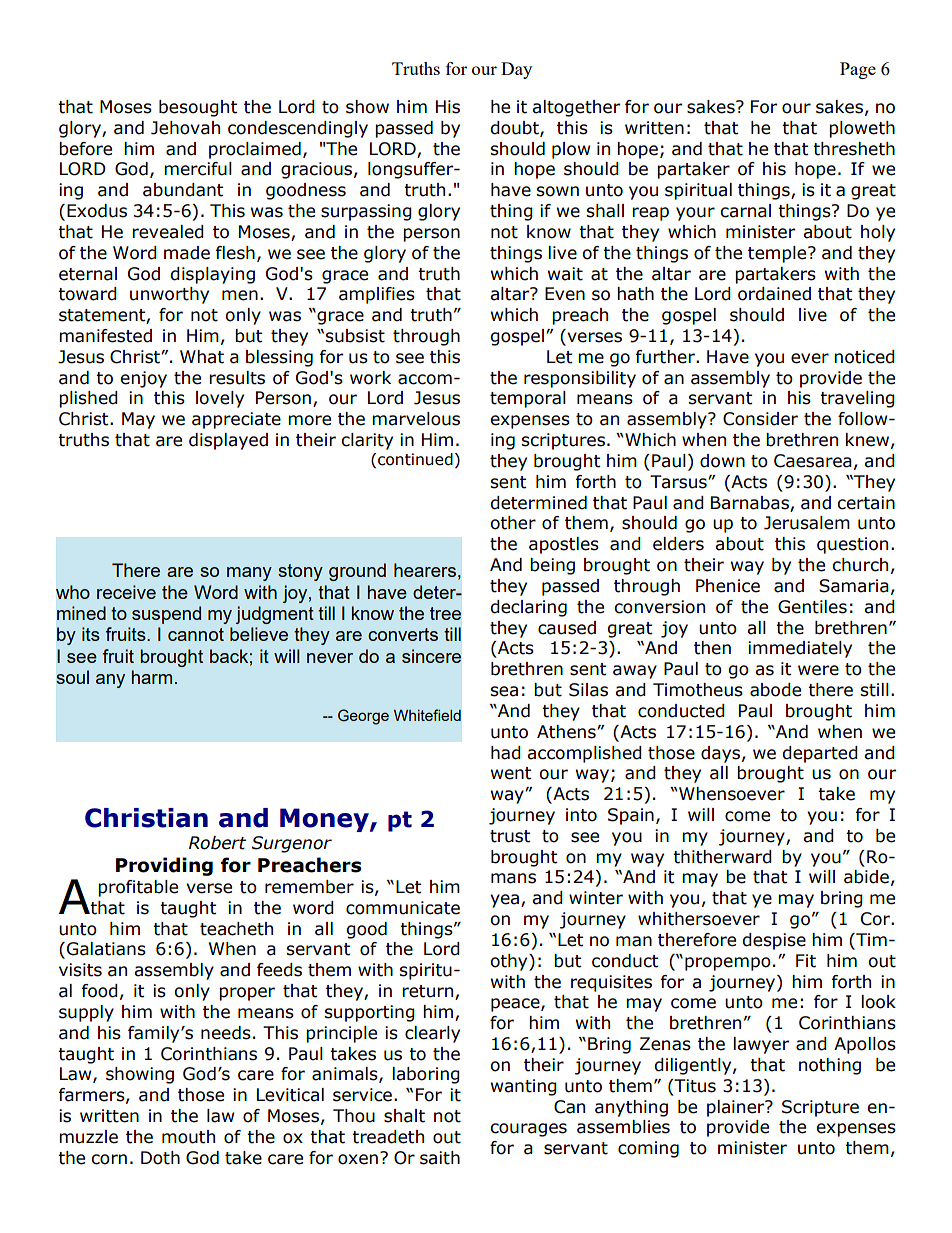  Describe the element at coordinates (166, 615) in the page. I see `suspend` at that location.
